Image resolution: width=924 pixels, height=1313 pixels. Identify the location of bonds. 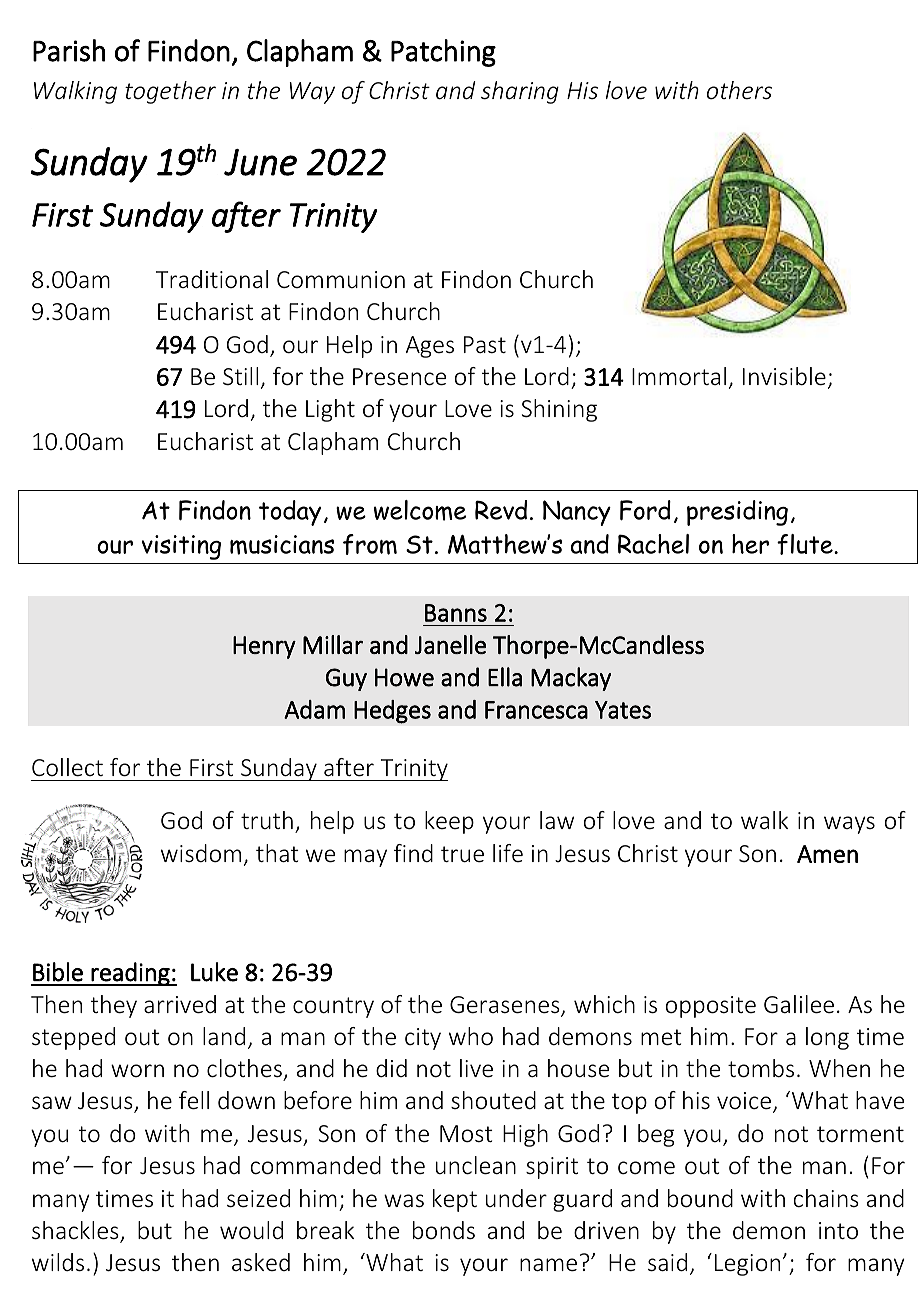
(444, 1230).
